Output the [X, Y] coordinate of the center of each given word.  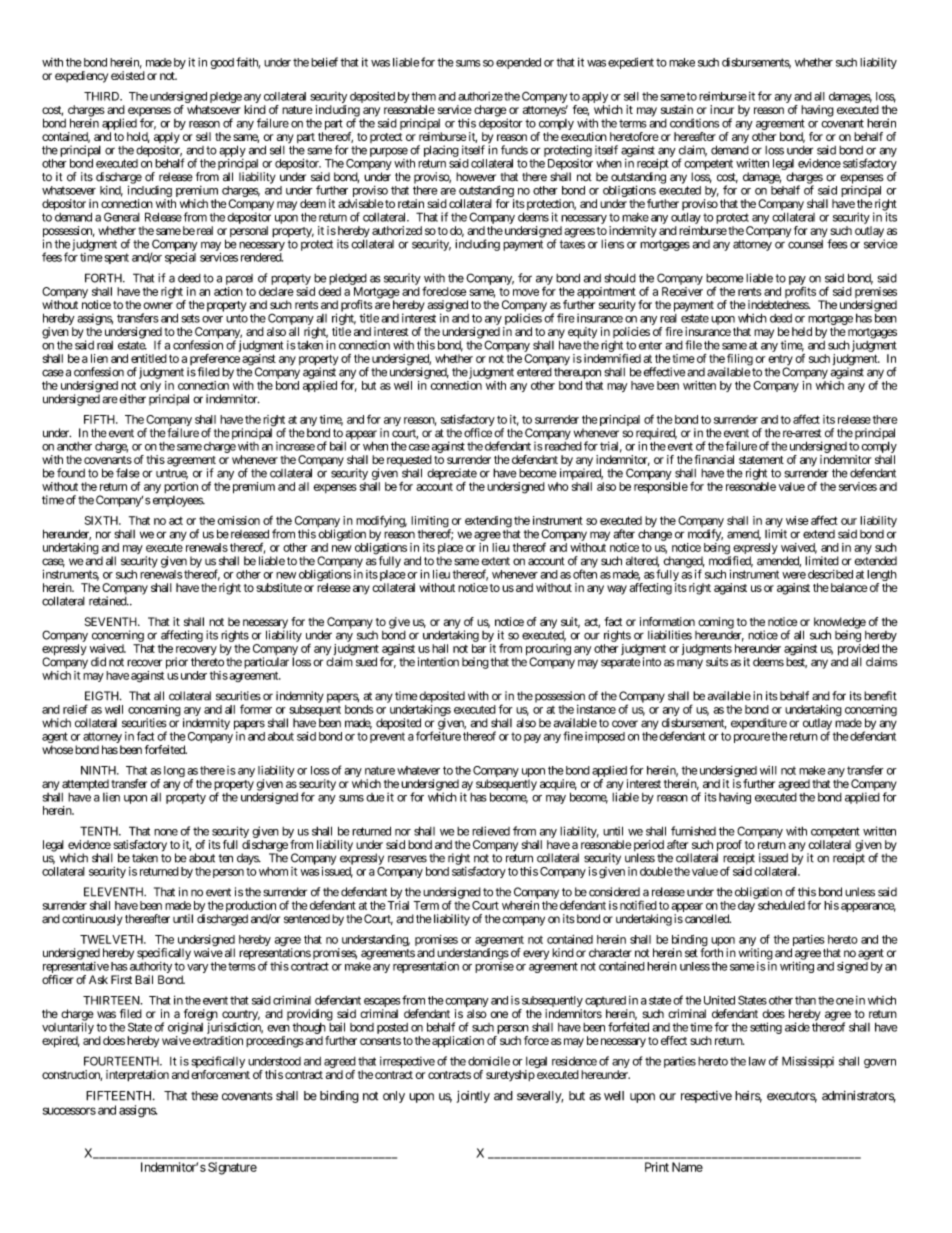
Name [687, 1167]
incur [722, 109]
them [423, 96]
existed [128, 75]
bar [479, 648]
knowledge [840, 624]
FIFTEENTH [120, 1096]
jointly [473, 1097]
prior [177, 663]
